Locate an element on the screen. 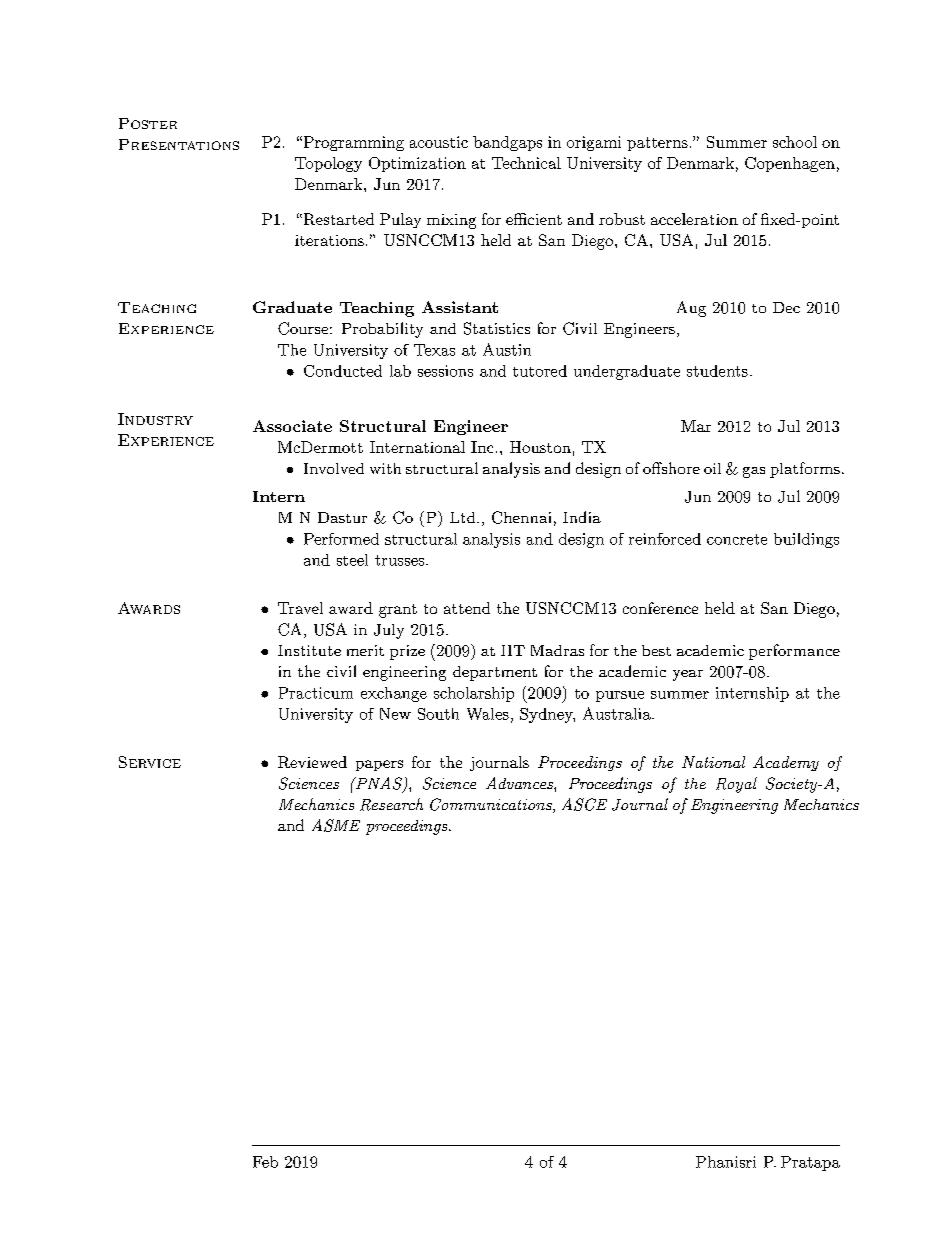  Royal is located at coordinates (736, 785).
